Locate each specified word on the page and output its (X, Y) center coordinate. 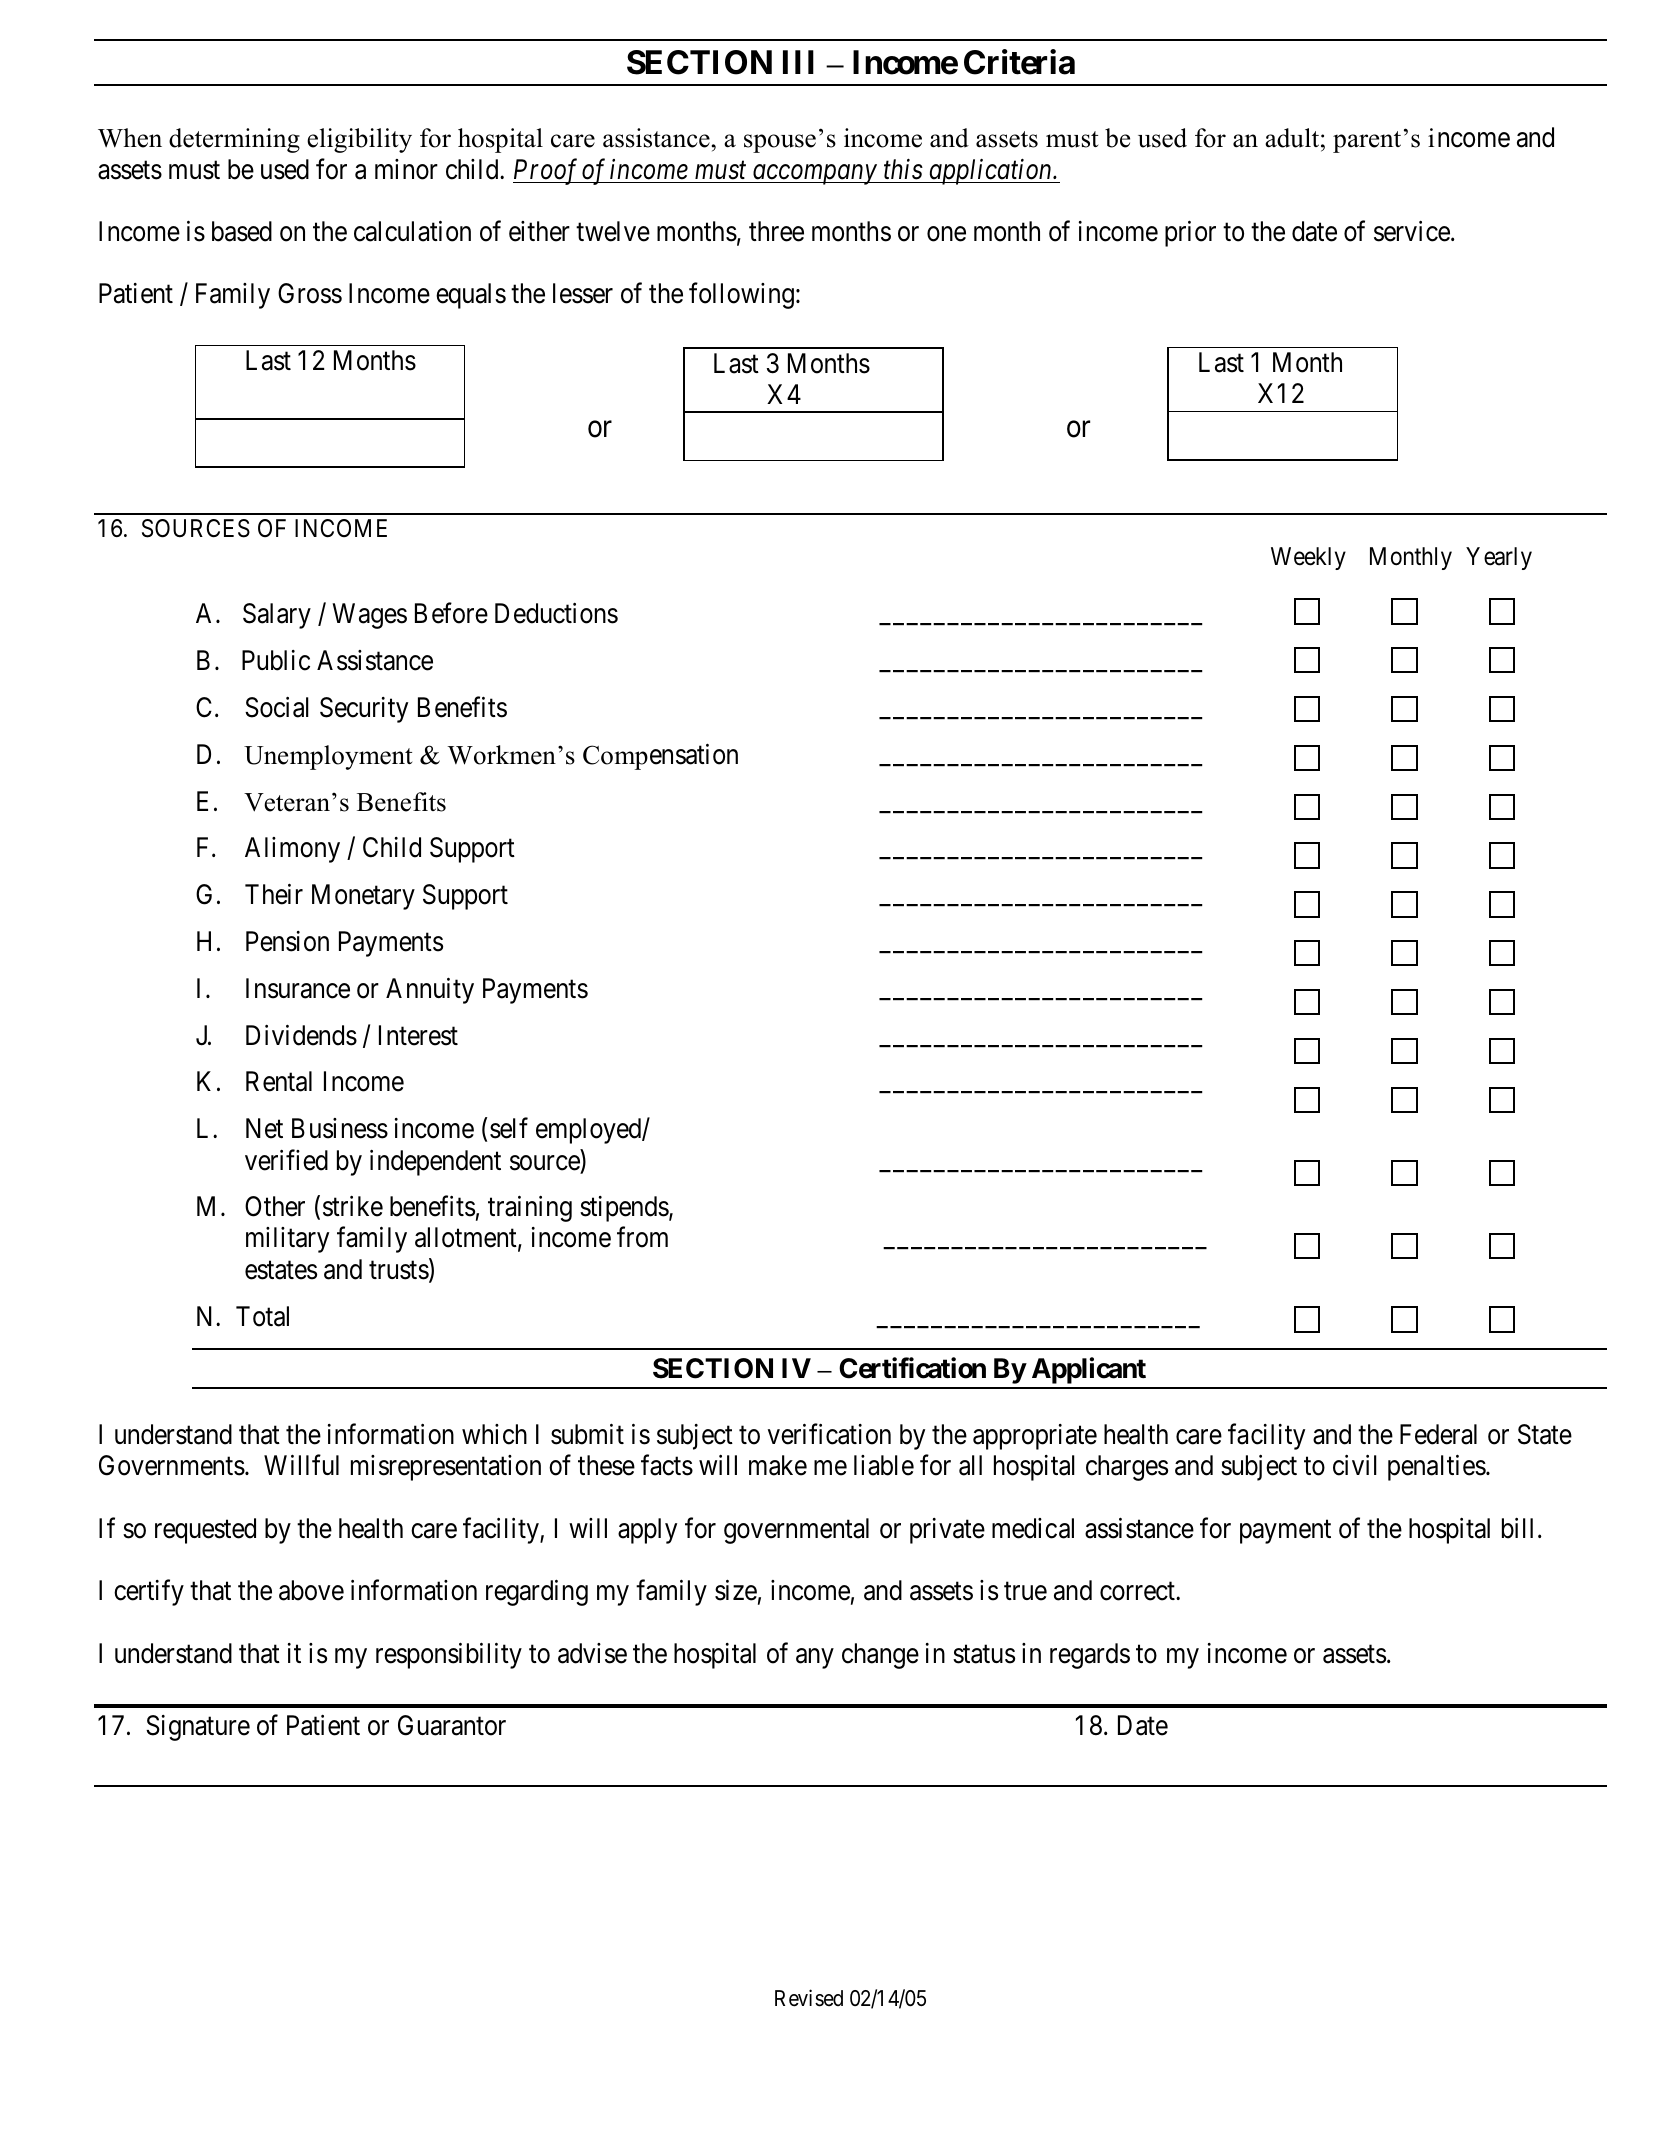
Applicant (1089, 1370)
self (509, 1128)
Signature (198, 1728)
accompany (814, 175)
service (1412, 231)
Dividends (301, 1035)
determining (234, 140)
